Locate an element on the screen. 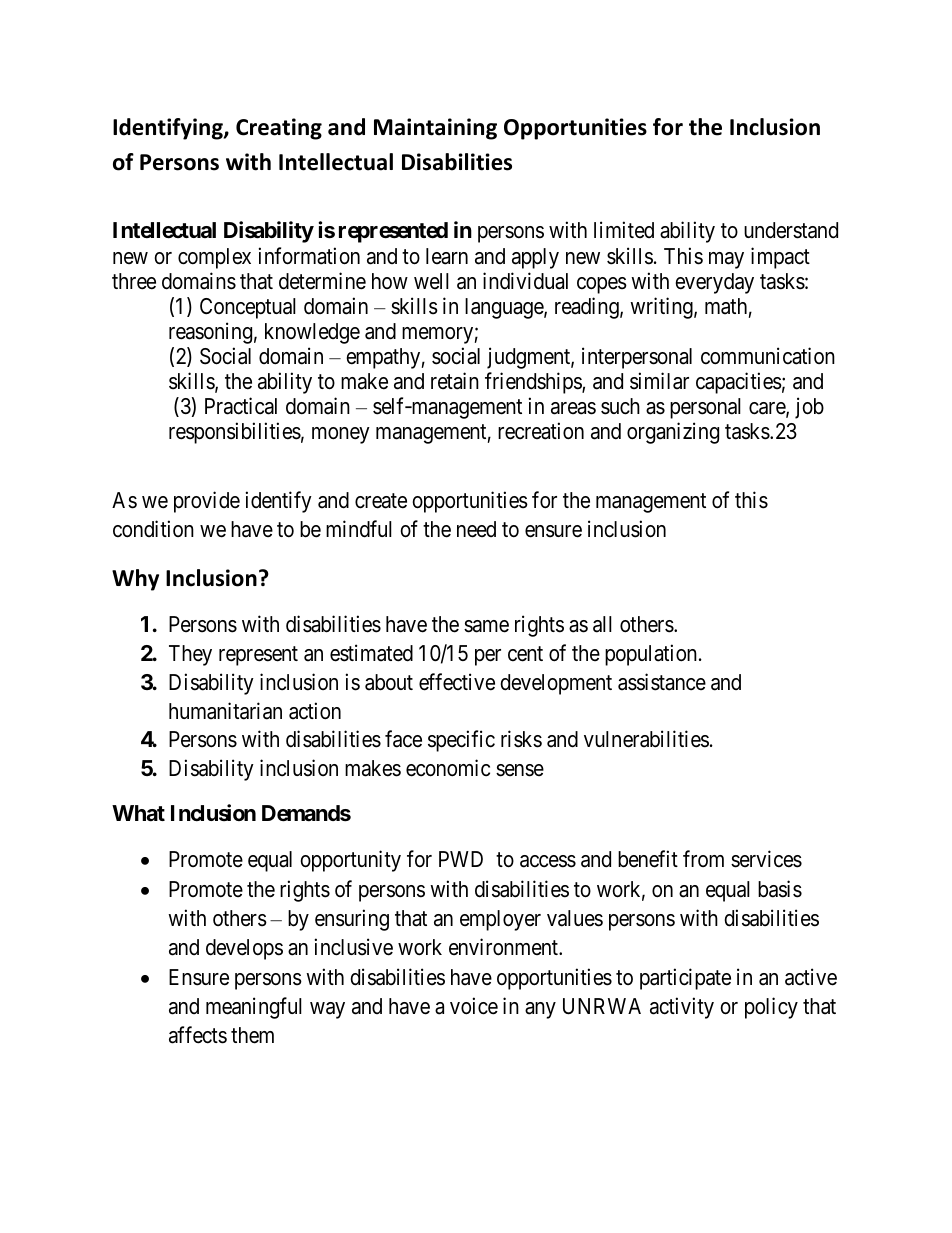 The width and height of the screenshot is (952, 1233). vulnerabilities is located at coordinates (646, 739).
